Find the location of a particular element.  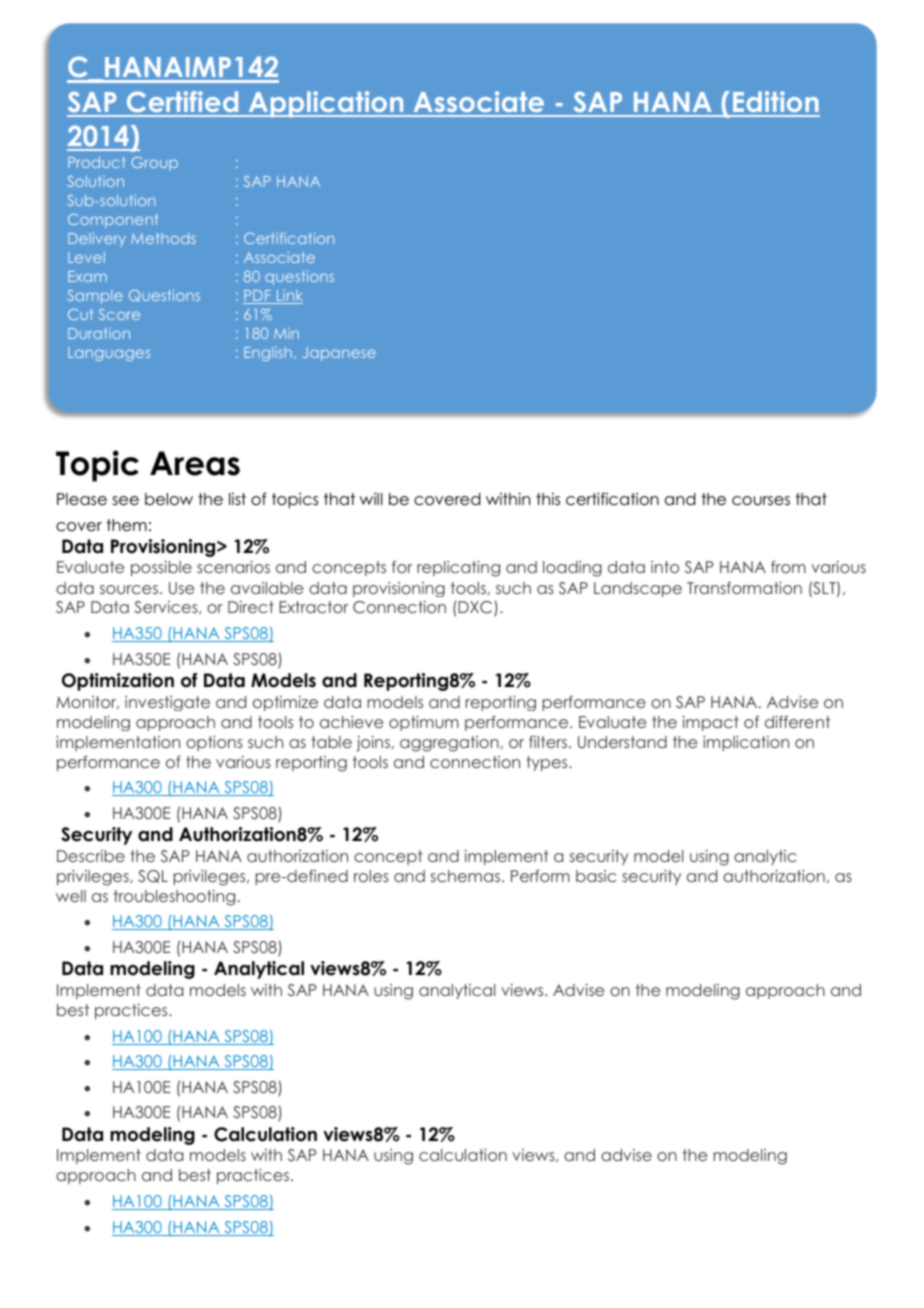

SQL is located at coordinates (153, 876).
